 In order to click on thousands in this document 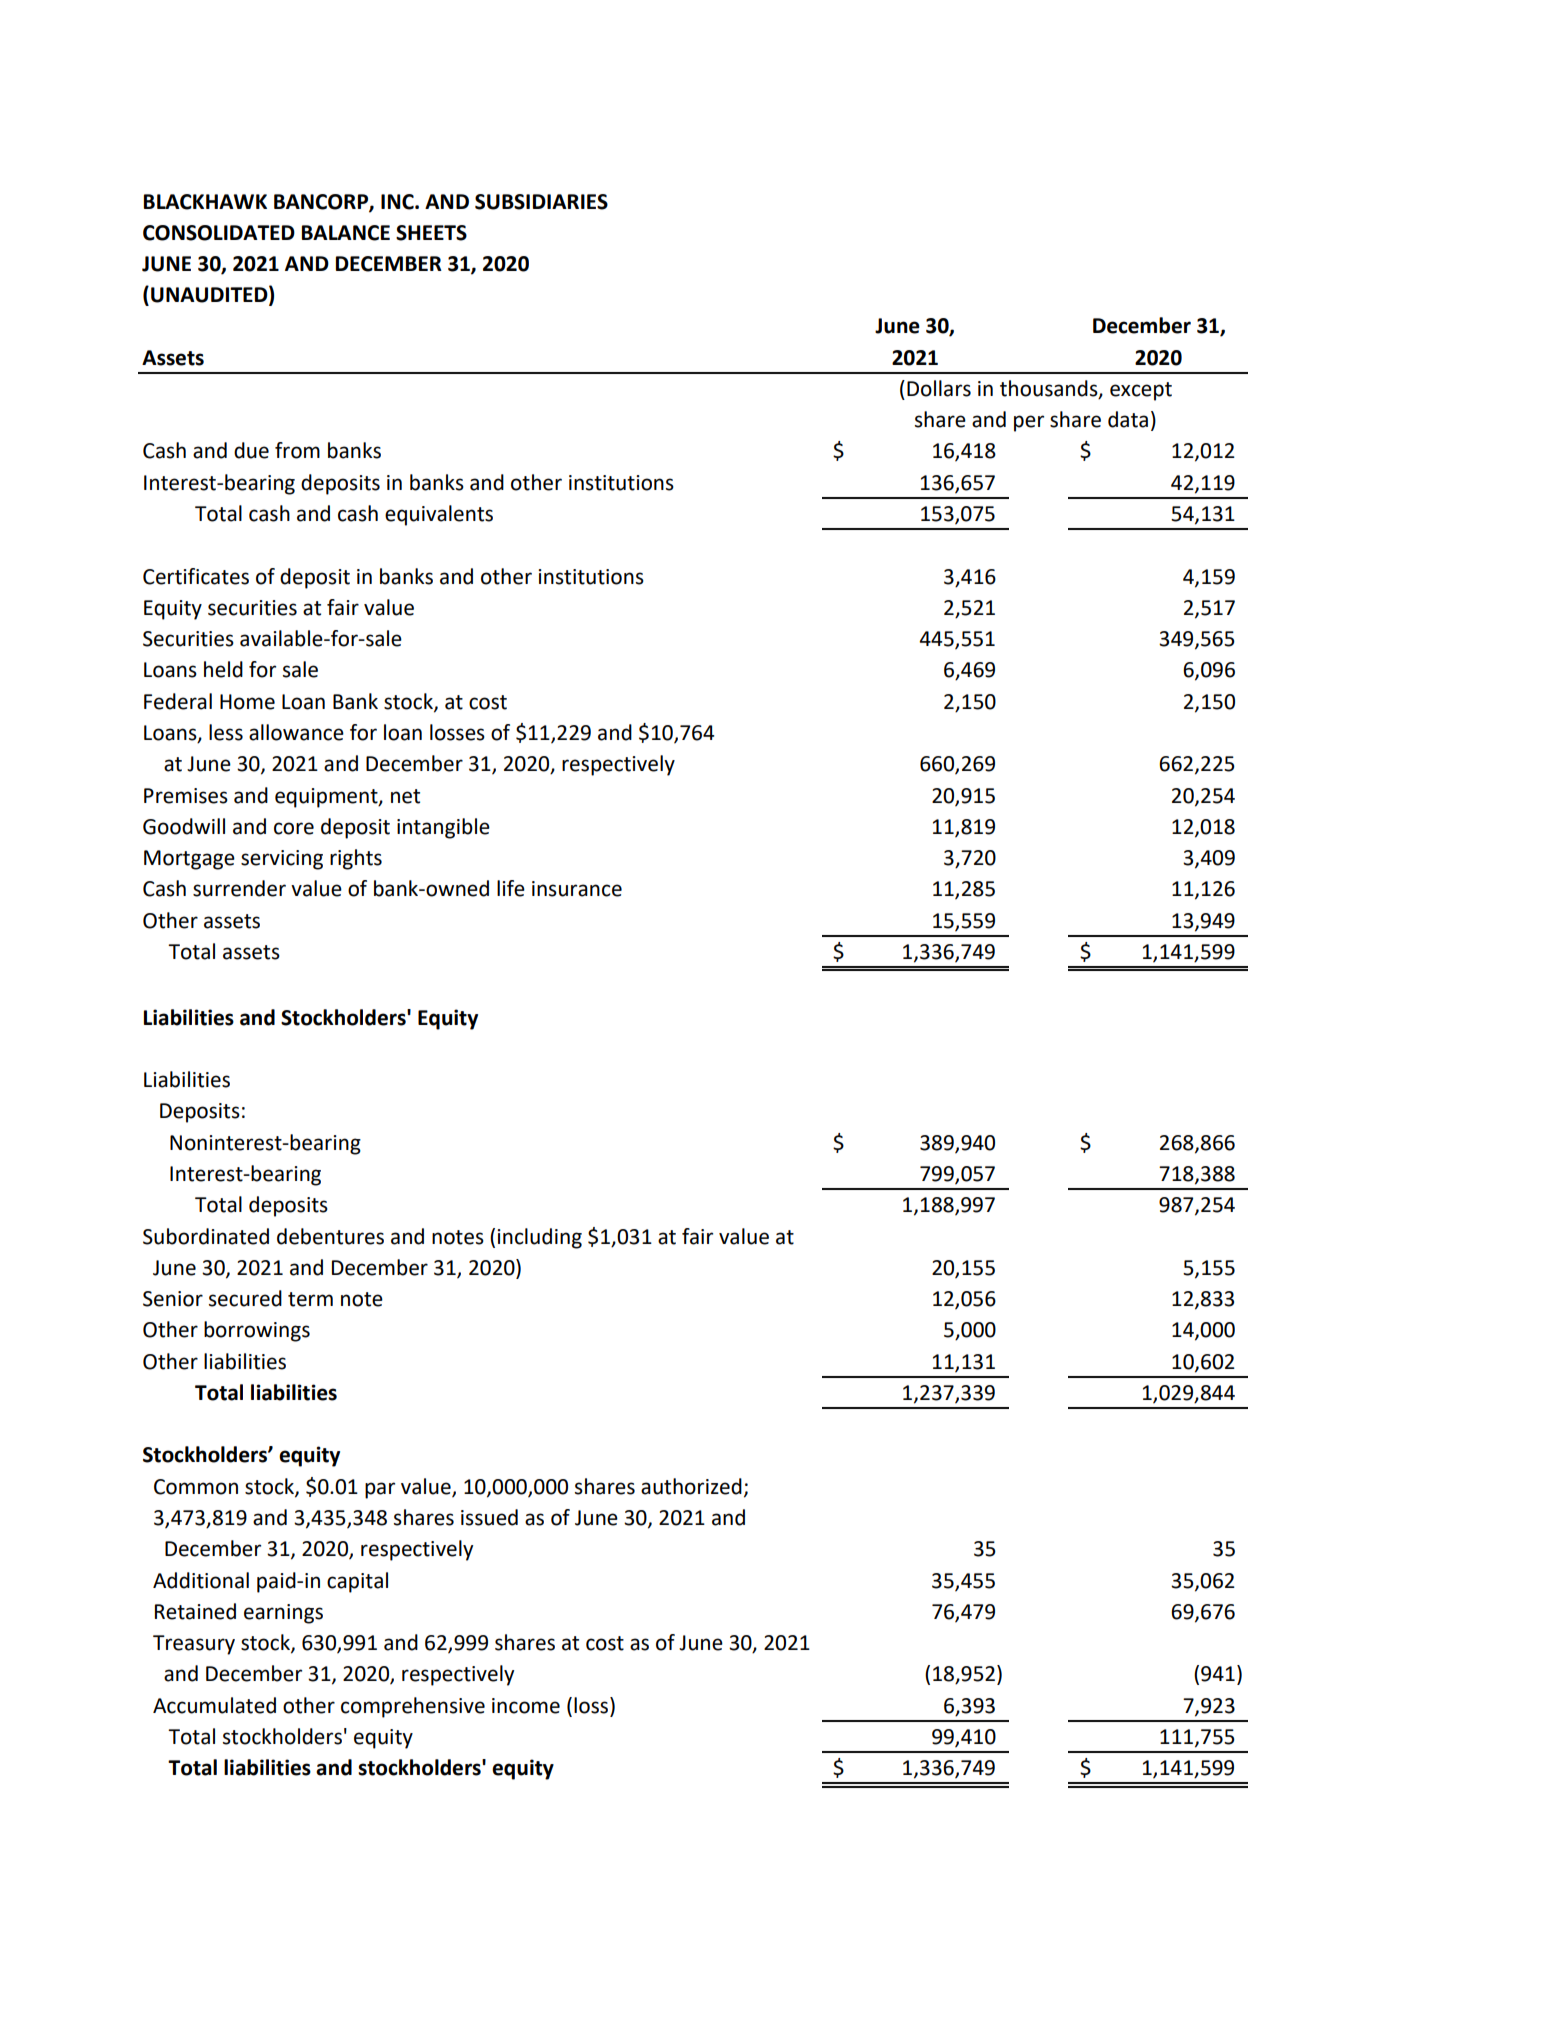, I will do `click(1050, 389)`.
